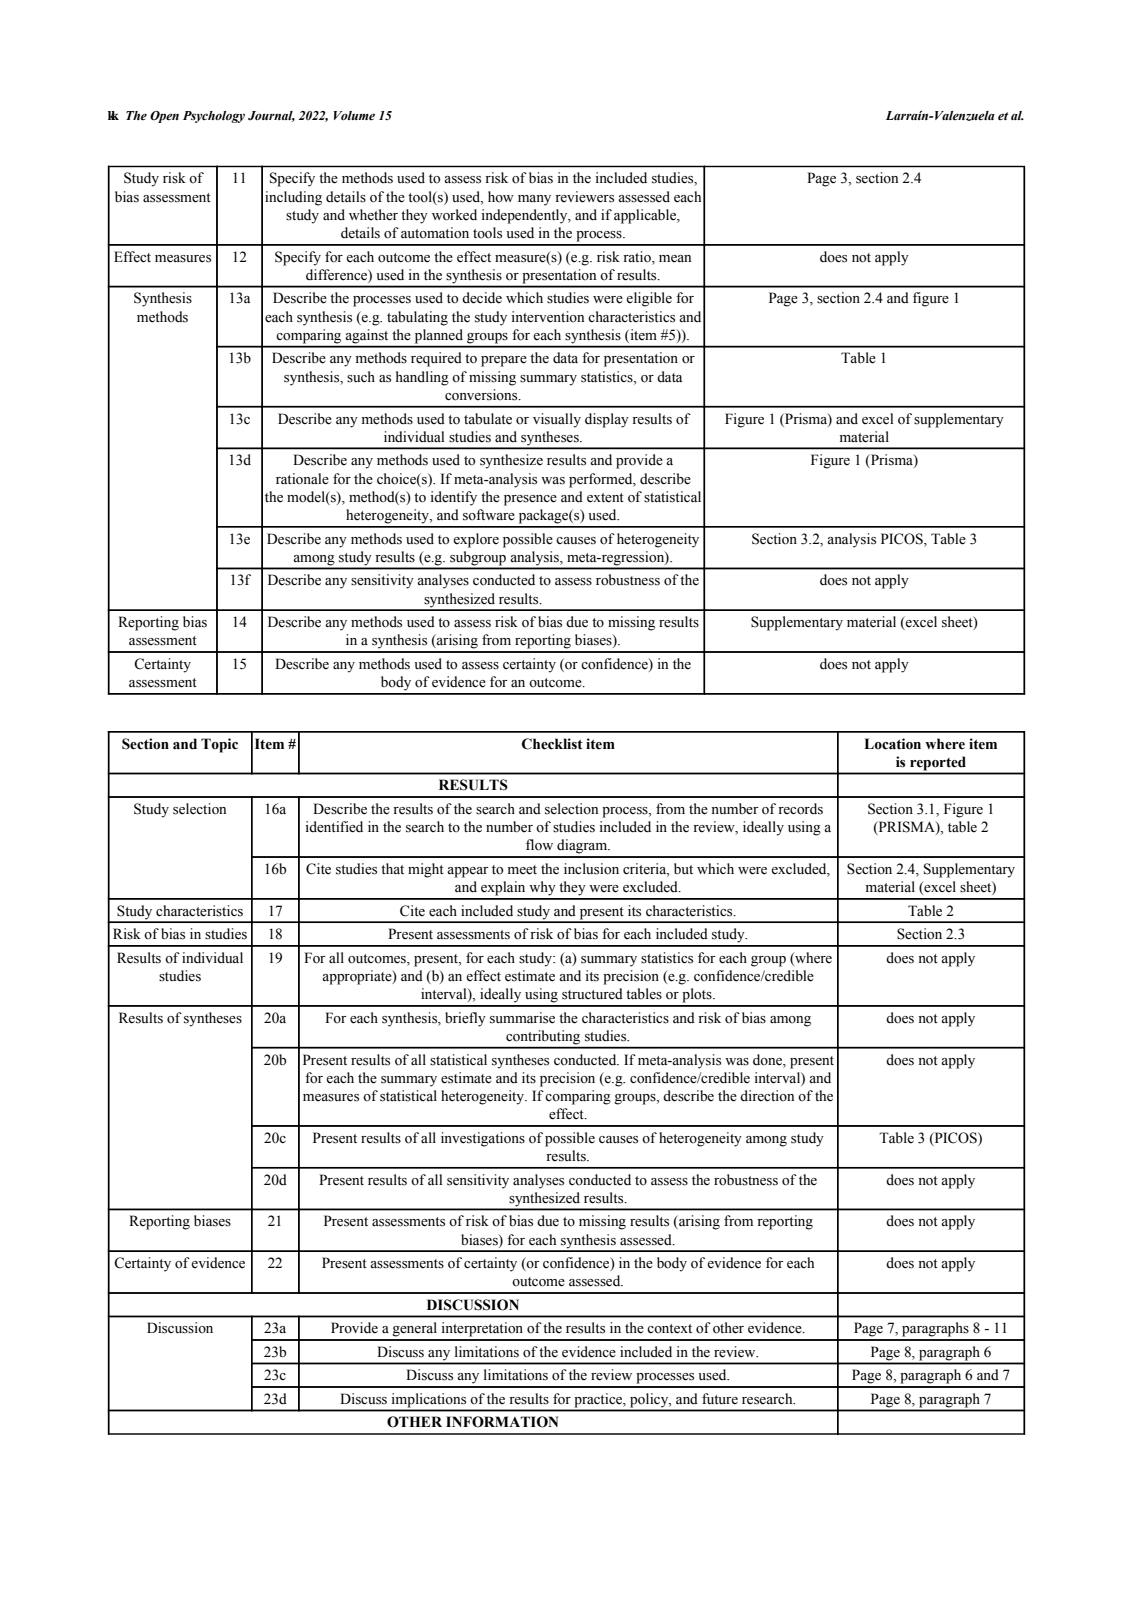 This screenshot has height=1602, width=1133. What do you see at coordinates (476, 540) in the screenshot?
I see `explore` at bounding box center [476, 540].
